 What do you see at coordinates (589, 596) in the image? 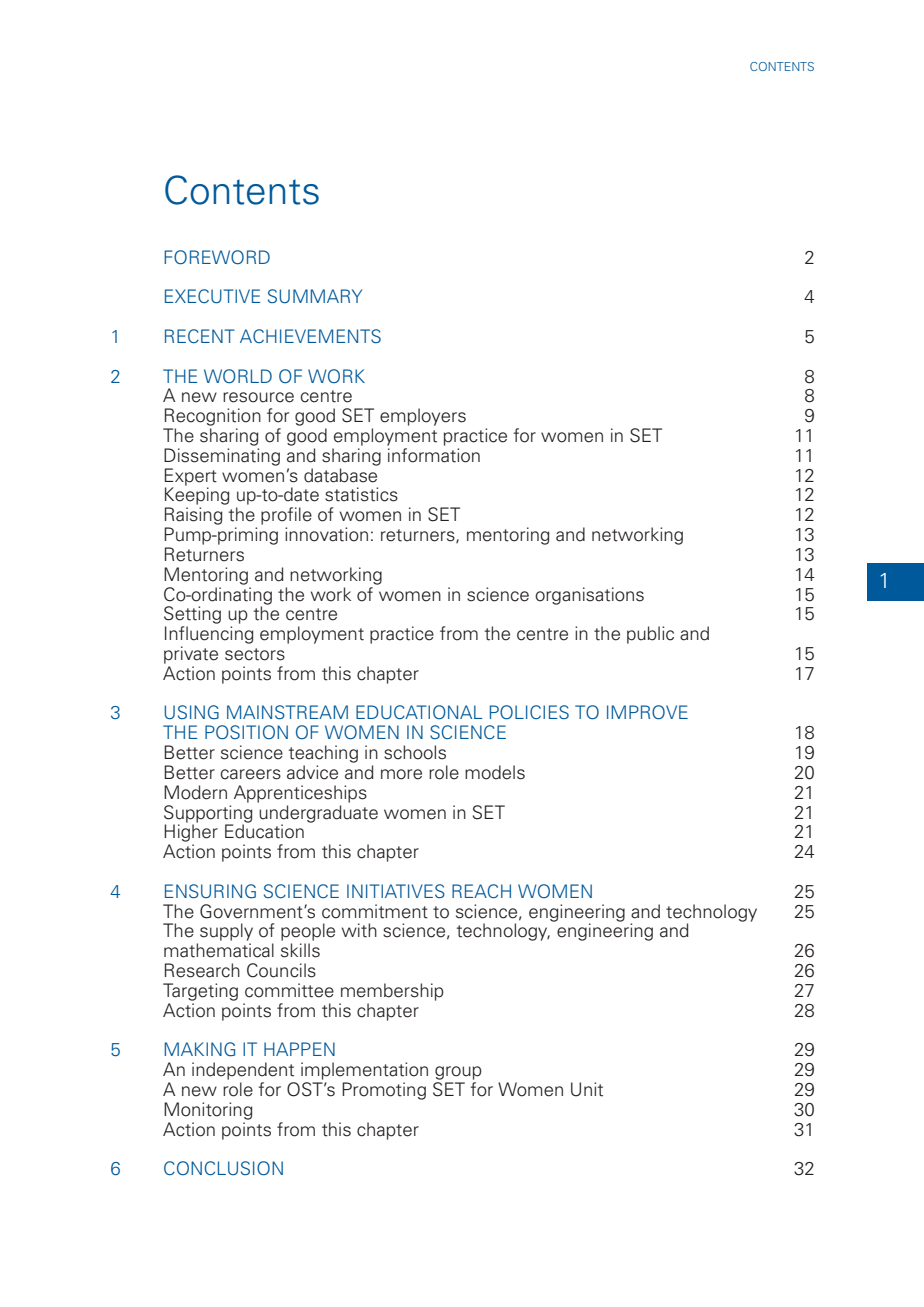
I see `organisations` at bounding box center [589, 596].
